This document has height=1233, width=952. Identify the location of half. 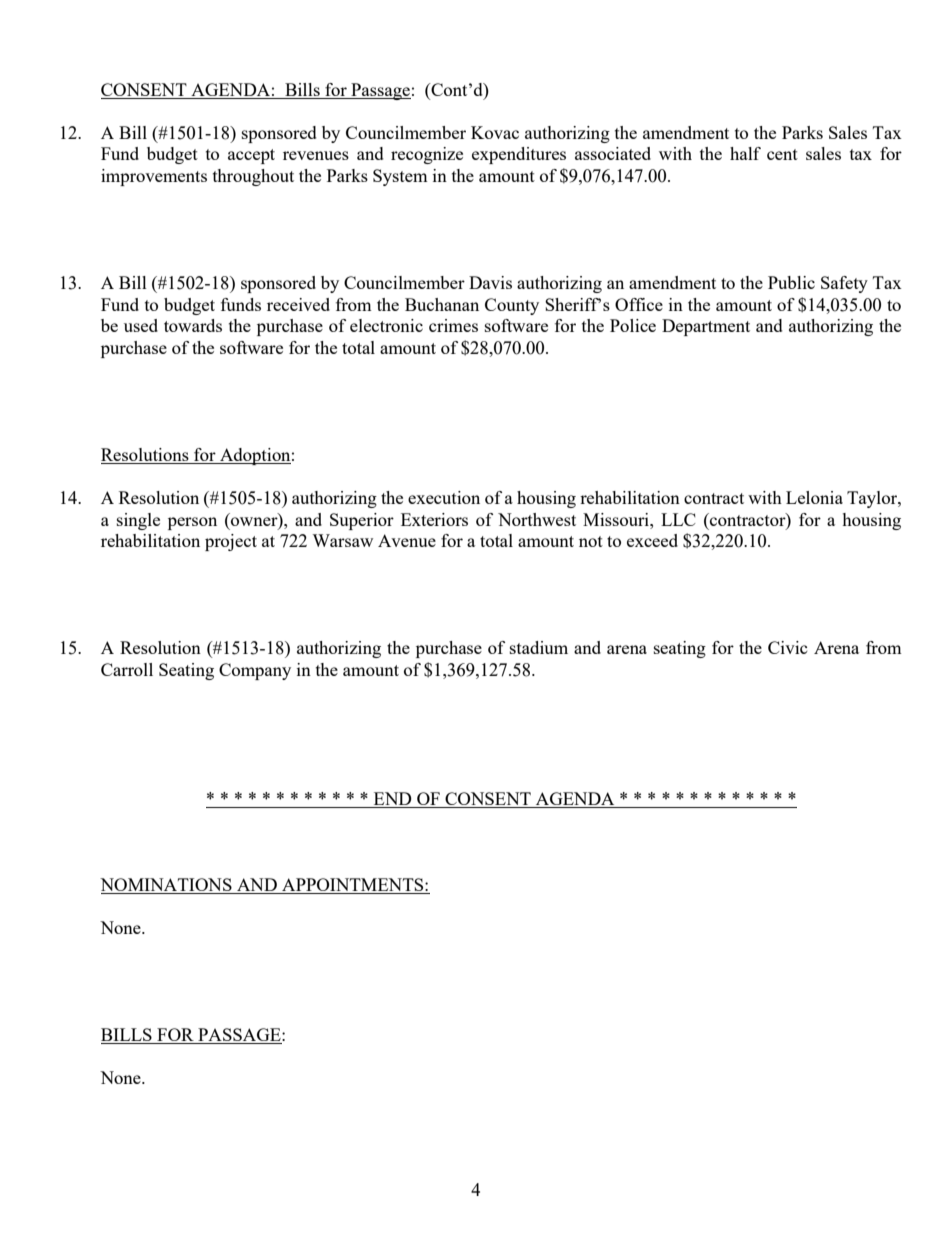
(745, 153).
